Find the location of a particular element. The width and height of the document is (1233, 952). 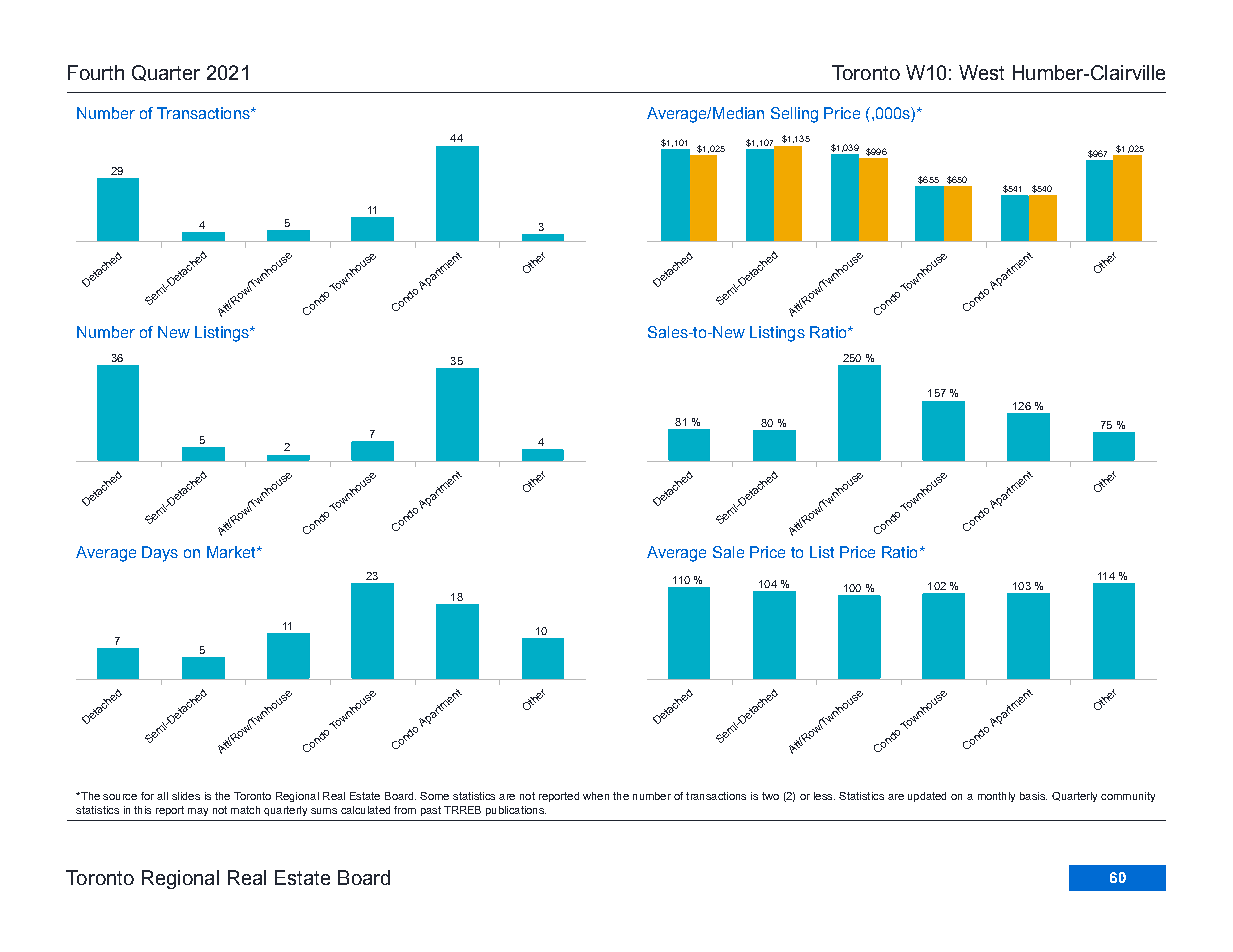

when is located at coordinates (596, 796).
